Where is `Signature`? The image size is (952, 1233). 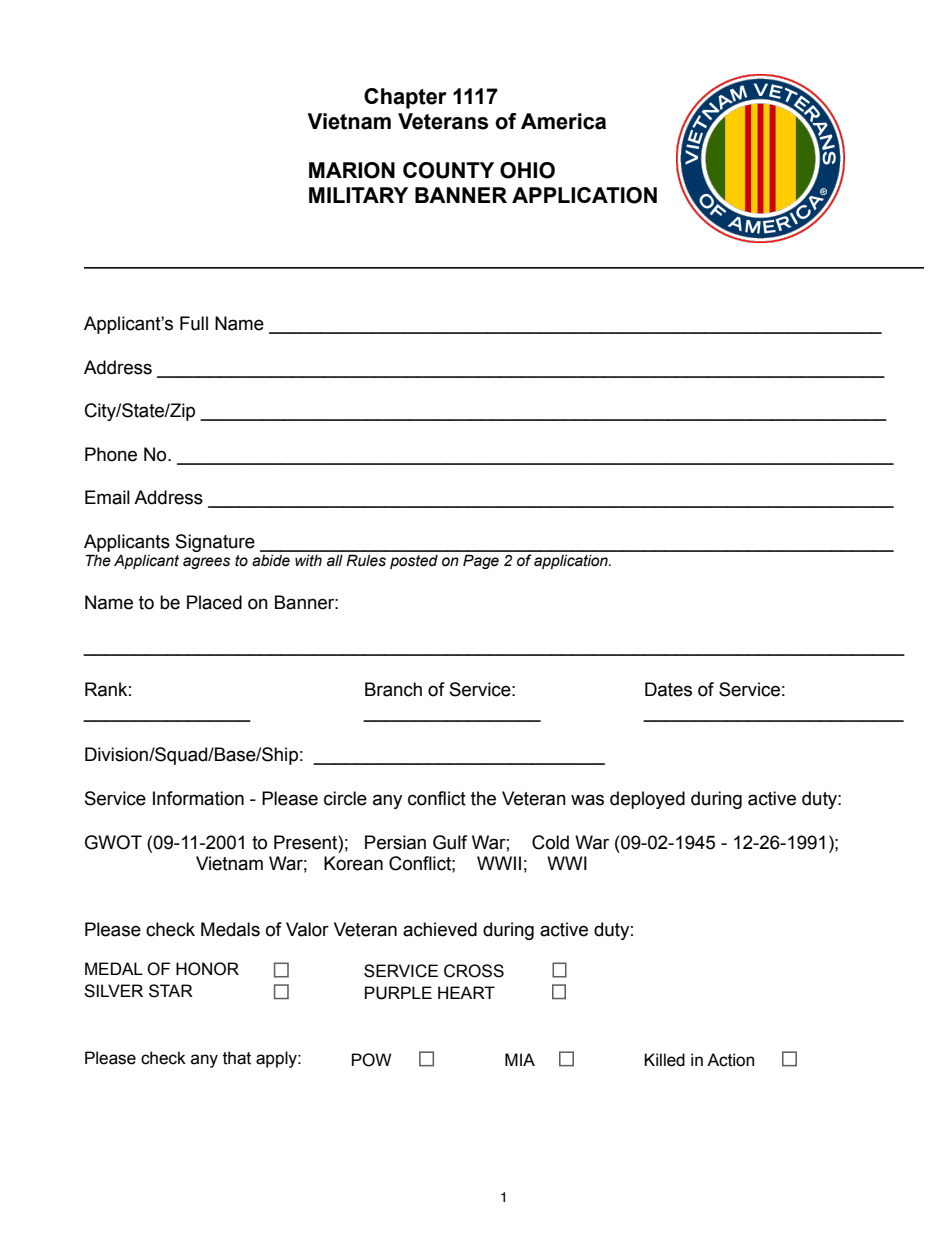
Signature is located at coordinates (215, 543).
